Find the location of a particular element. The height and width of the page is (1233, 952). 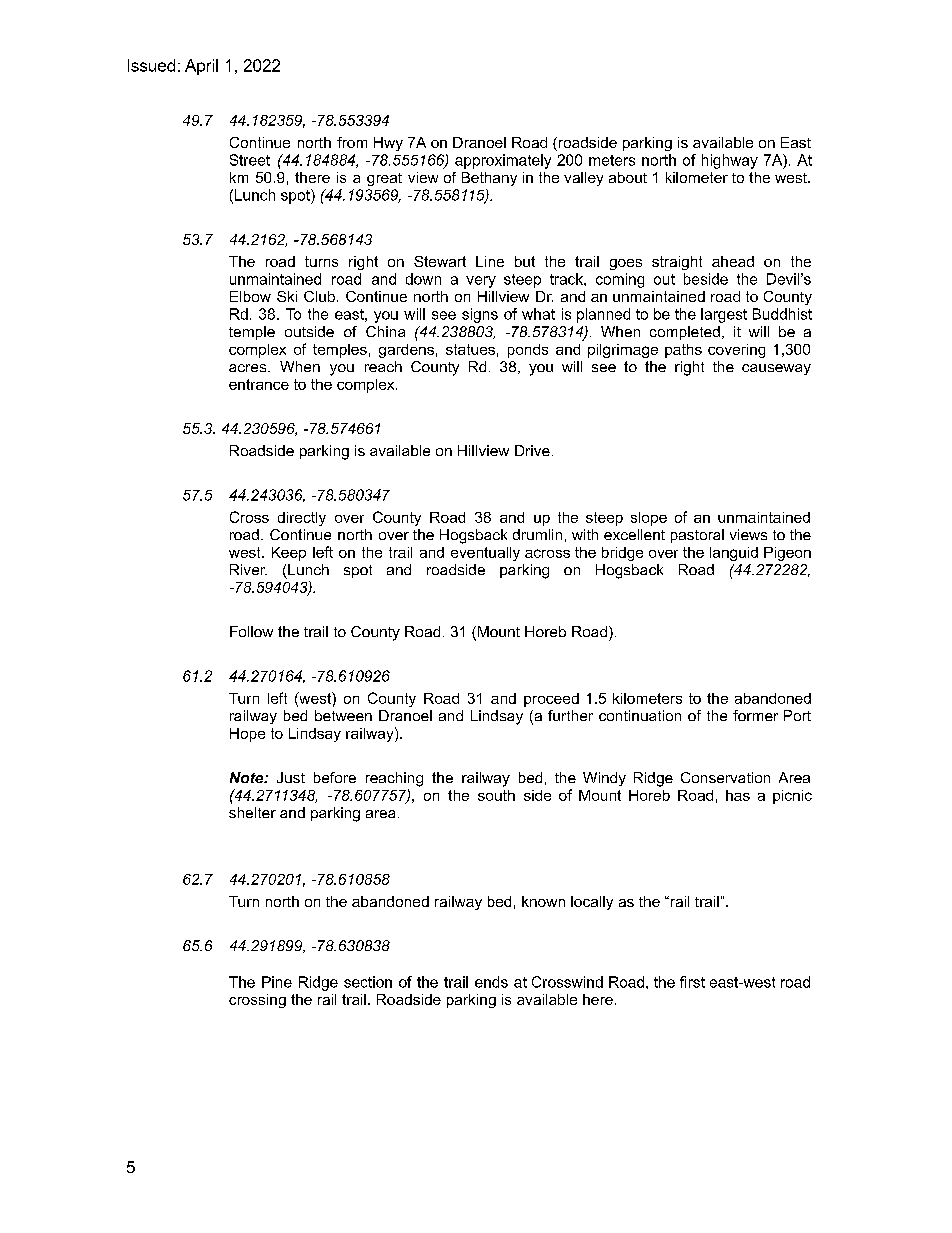

eventually is located at coordinates (485, 554).
